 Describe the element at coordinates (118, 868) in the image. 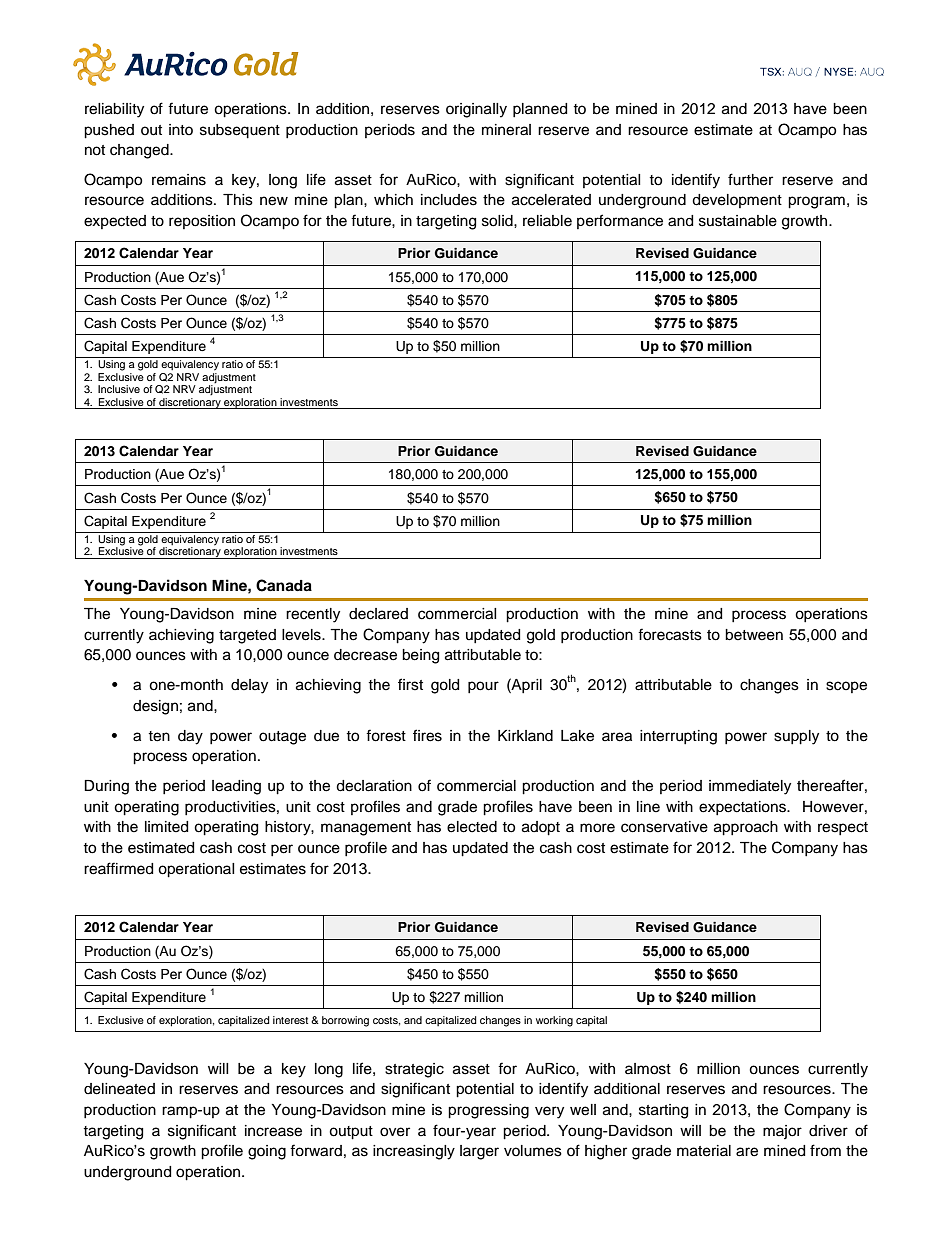

I see `reaffirmed` at that location.
